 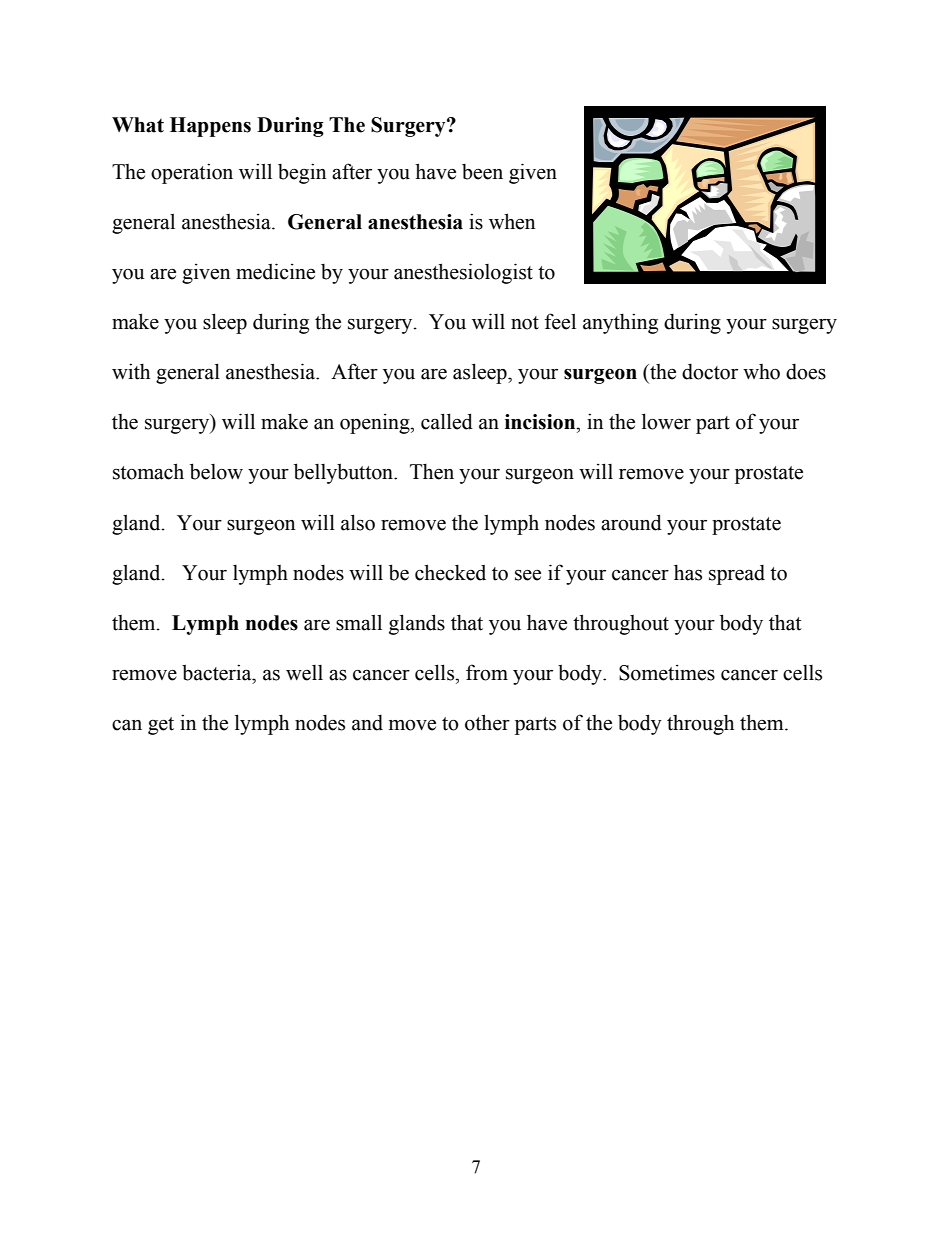 I want to click on with, so click(x=131, y=371).
